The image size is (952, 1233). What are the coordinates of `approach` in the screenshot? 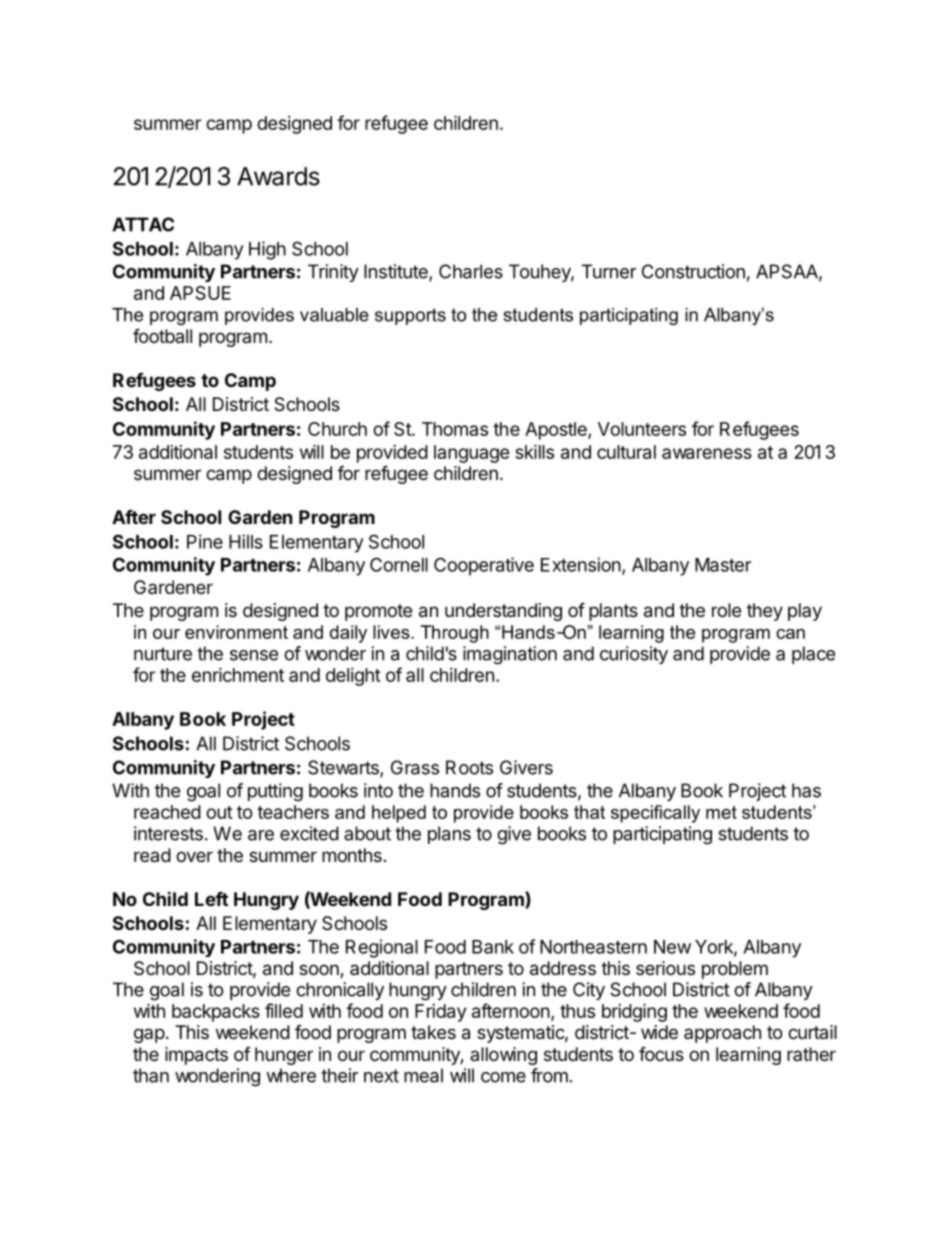 It's located at (722, 1034).
